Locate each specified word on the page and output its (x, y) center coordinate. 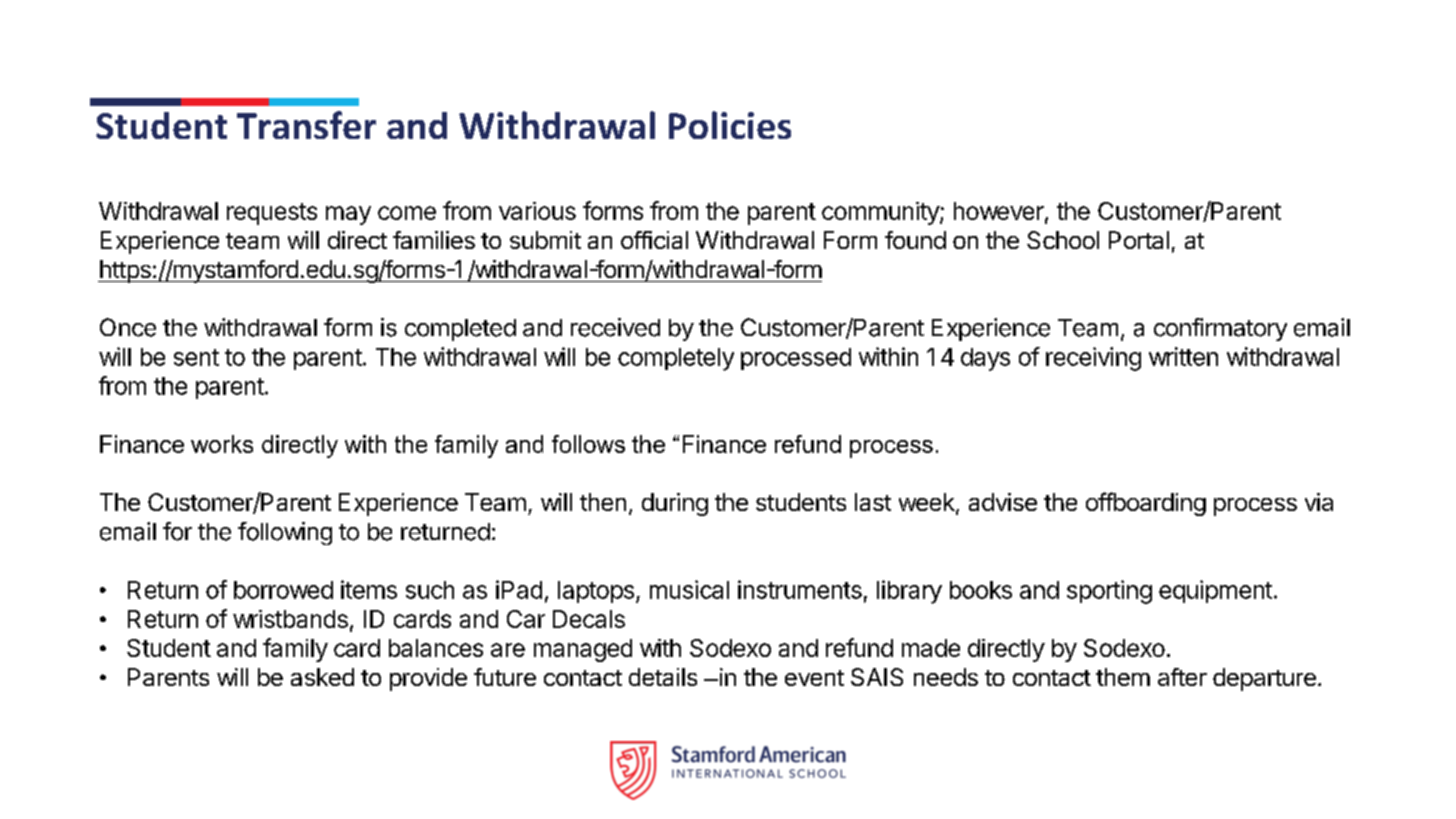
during (675, 504)
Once (128, 327)
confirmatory (1220, 329)
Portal (1139, 240)
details (663, 677)
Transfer (306, 125)
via (1319, 502)
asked (322, 677)
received (615, 327)
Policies (730, 125)
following (285, 533)
